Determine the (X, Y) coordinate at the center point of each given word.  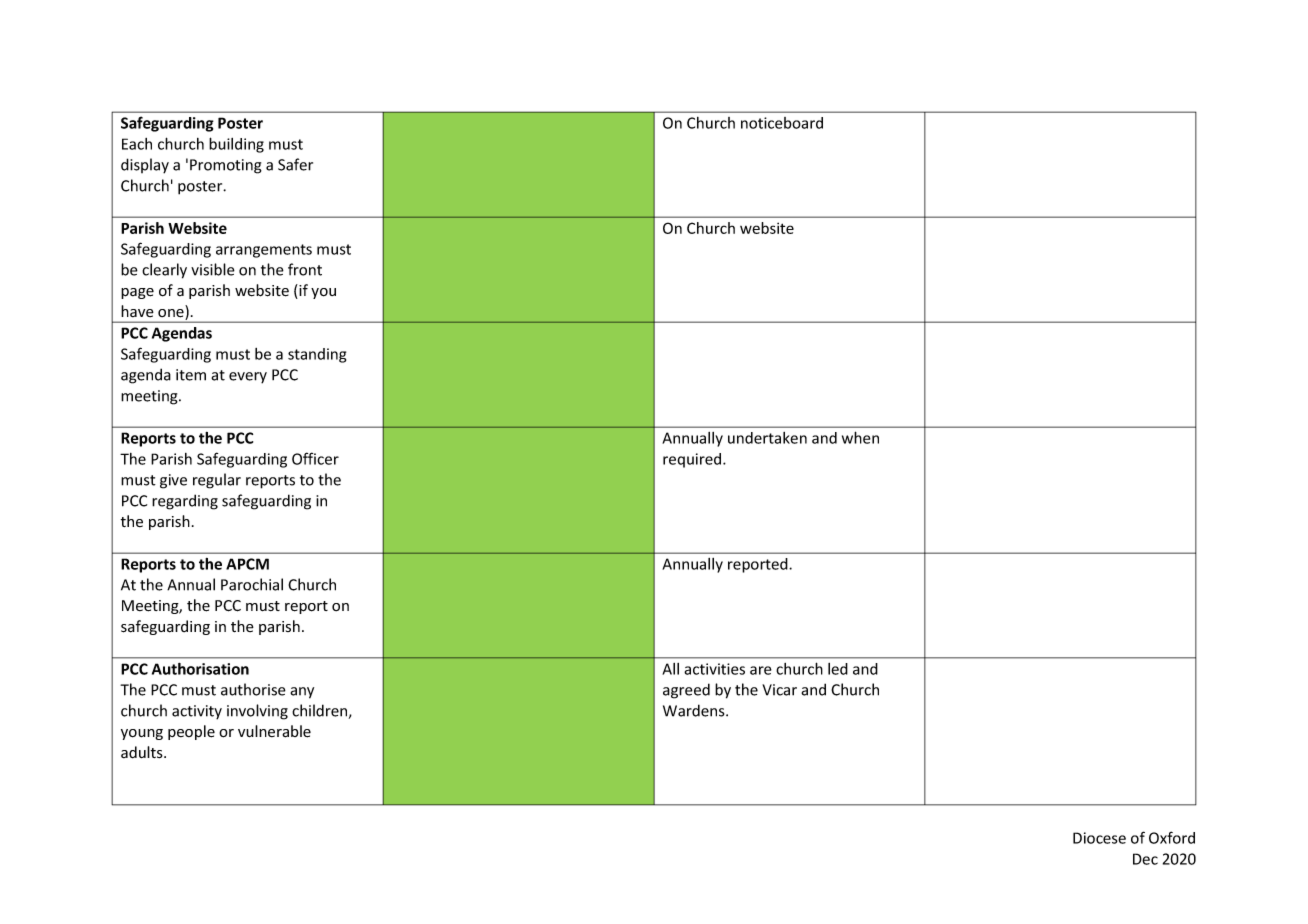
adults (143, 752)
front (305, 269)
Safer (295, 164)
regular (217, 481)
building (236, 145)
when (860, 437)
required (693, 460)
